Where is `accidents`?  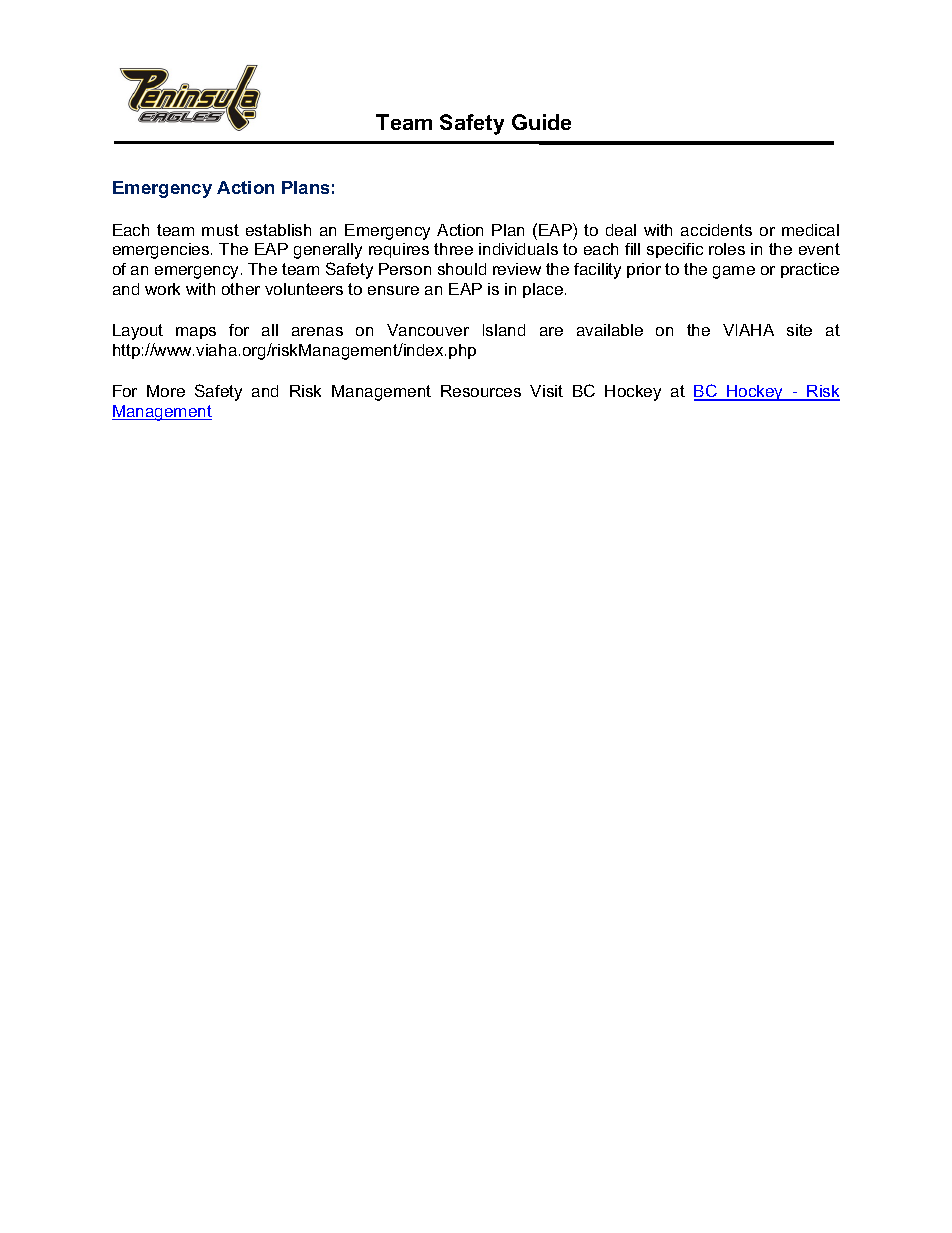
accidents is located at coordinates (716, 230).
